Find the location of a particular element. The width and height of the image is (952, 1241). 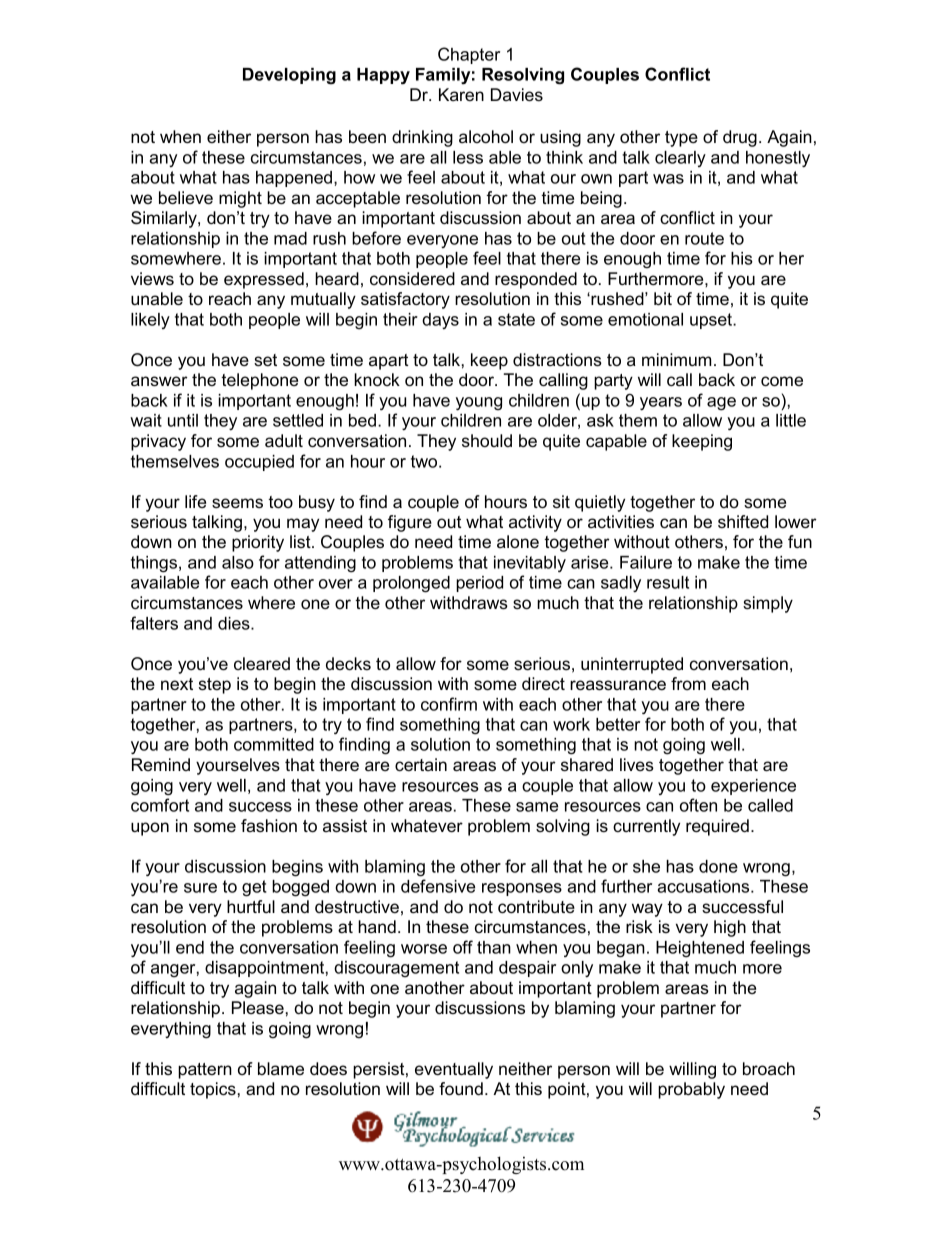

young is located at coordinates (479, 404).
